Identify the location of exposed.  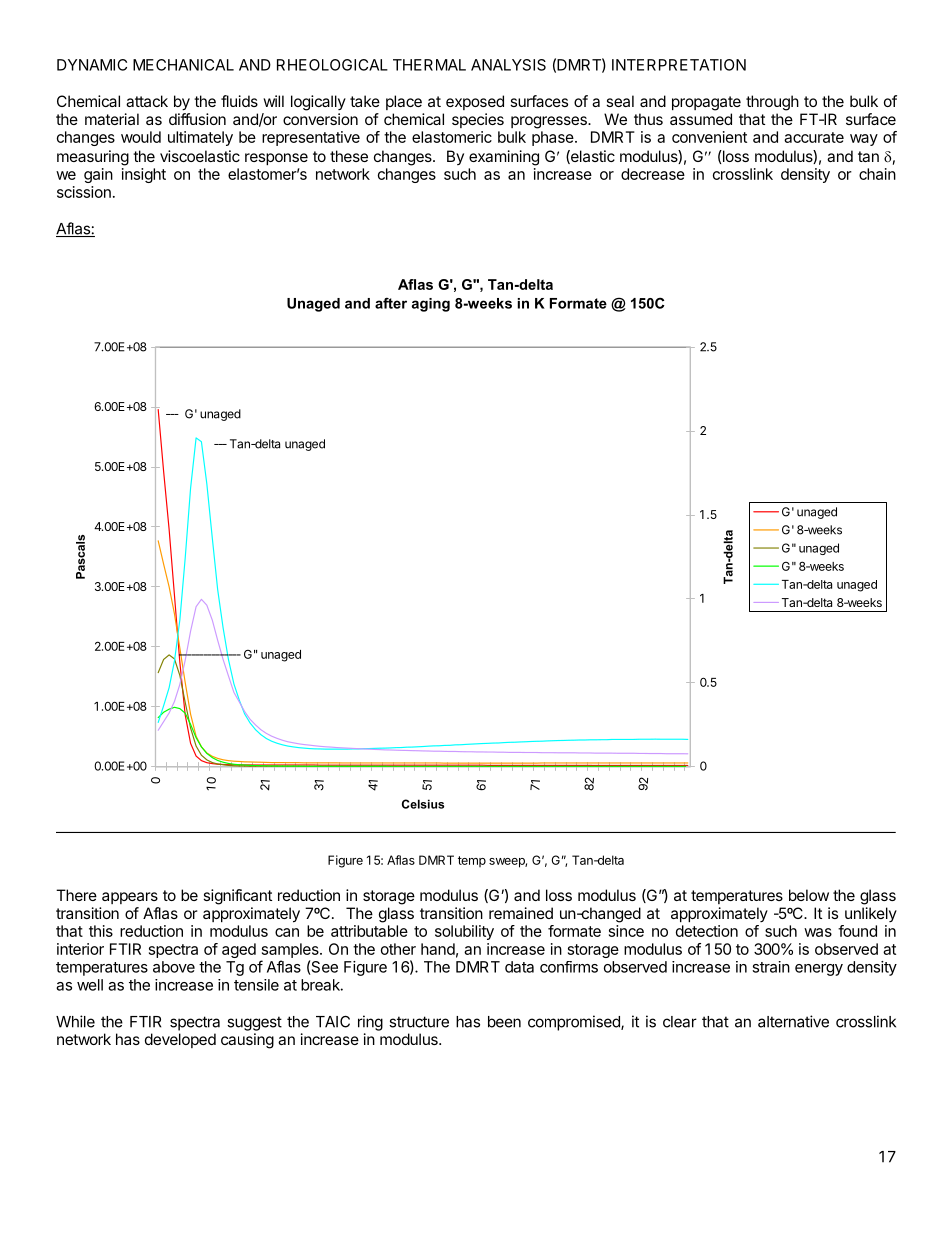
(475, 102).
